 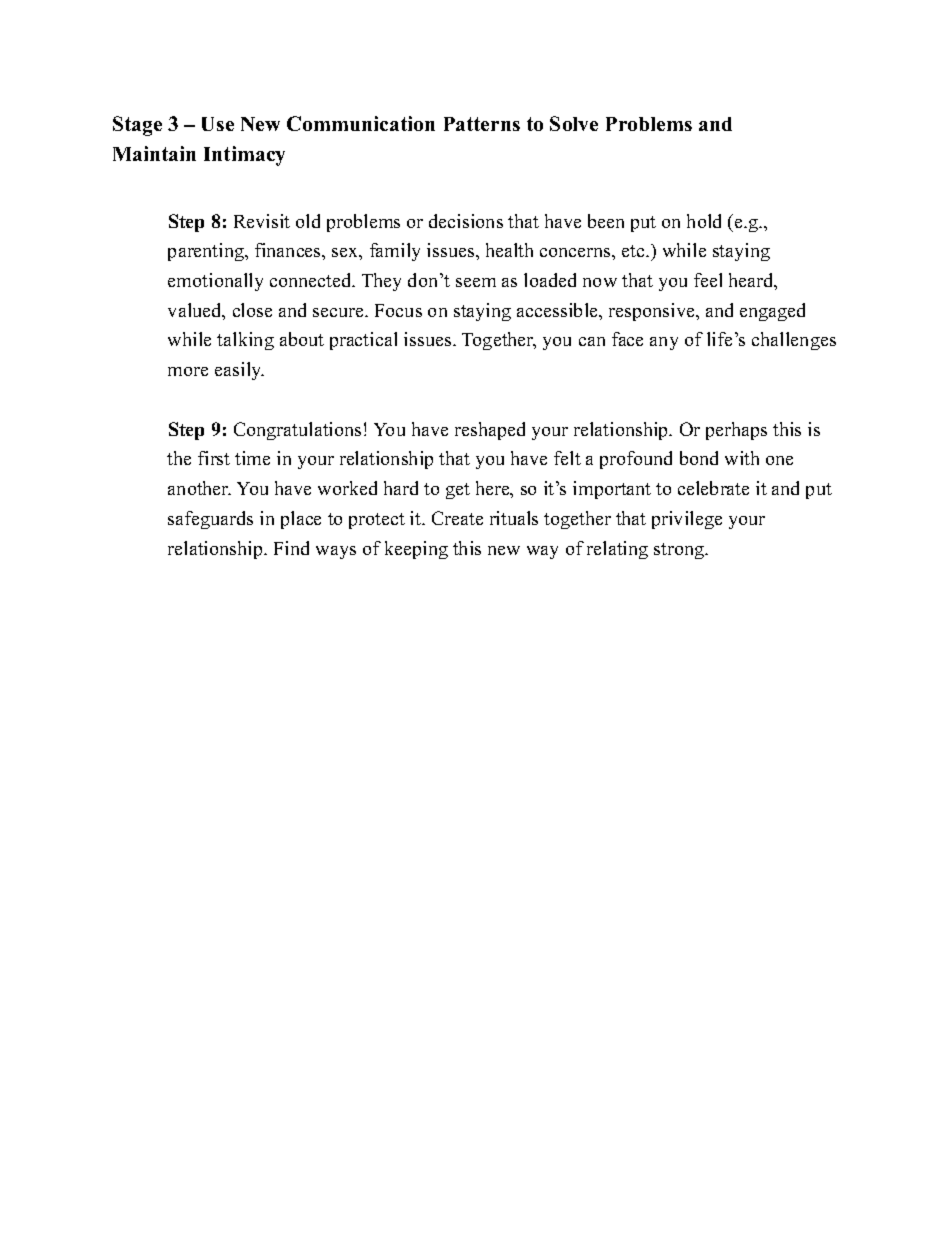 What do you see at coordinates (210, 520) in the screenshot?
I see `safeguards` at bounding box center [210, 520].
